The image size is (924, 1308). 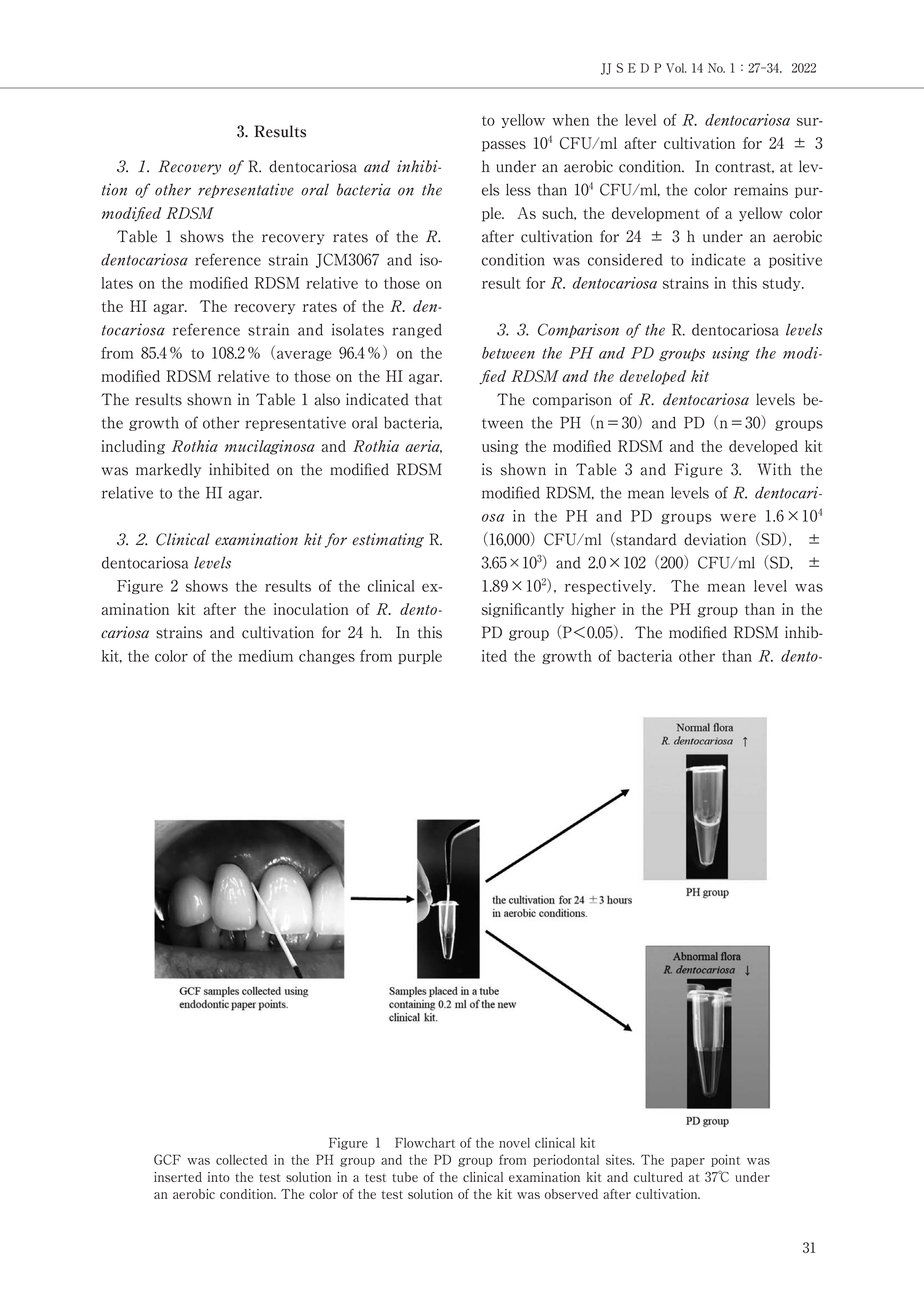 I want to click on collected, so click(x=241, y=1159).
